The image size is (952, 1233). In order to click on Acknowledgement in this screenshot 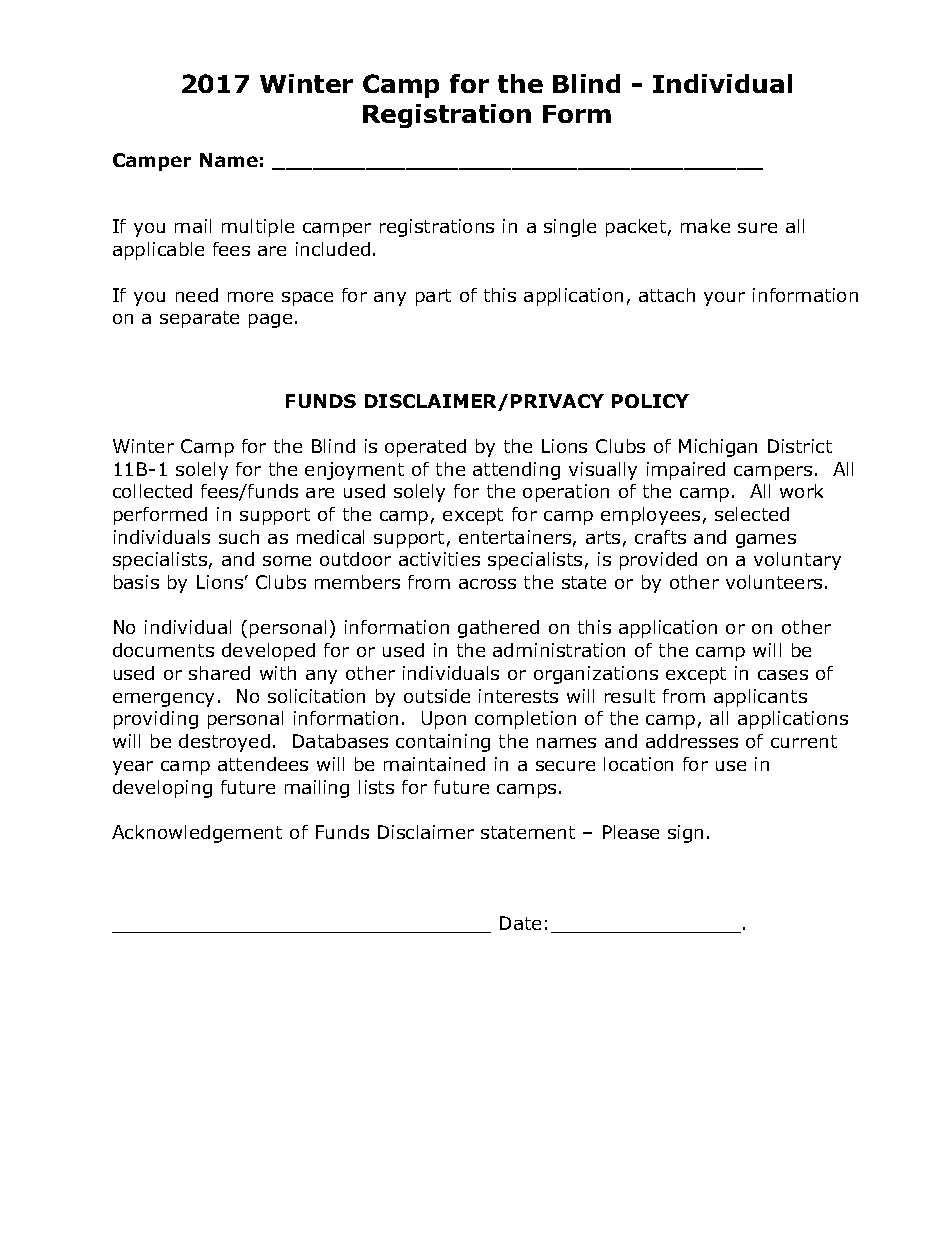, I will do `click(197, 834)`.
